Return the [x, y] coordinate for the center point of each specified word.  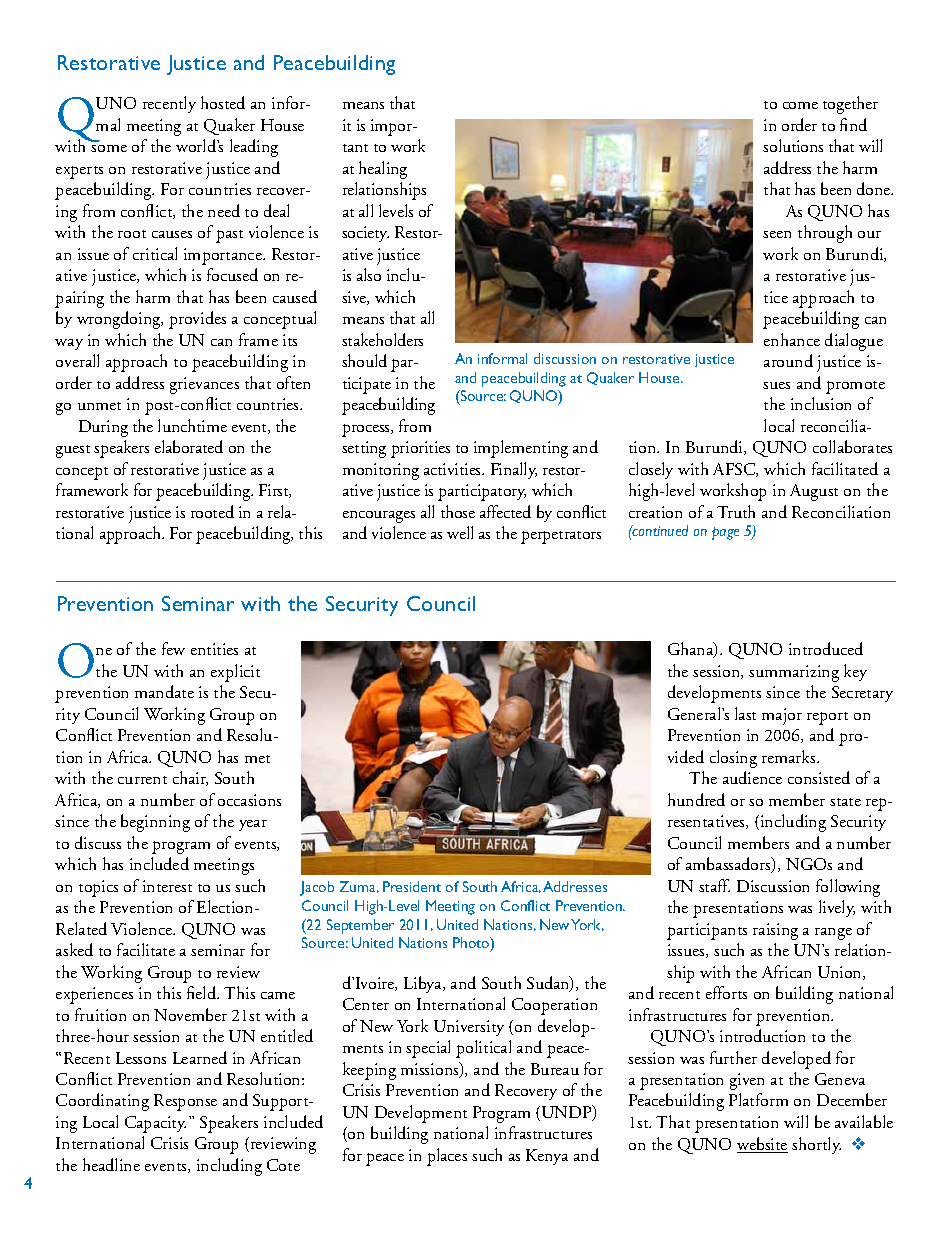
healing [383, 170]
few [173, 648]
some [109, 148]
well [460, 532]
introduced [826, 648]
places [447, 1157]
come [800, 105]
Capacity [155, 1124]
